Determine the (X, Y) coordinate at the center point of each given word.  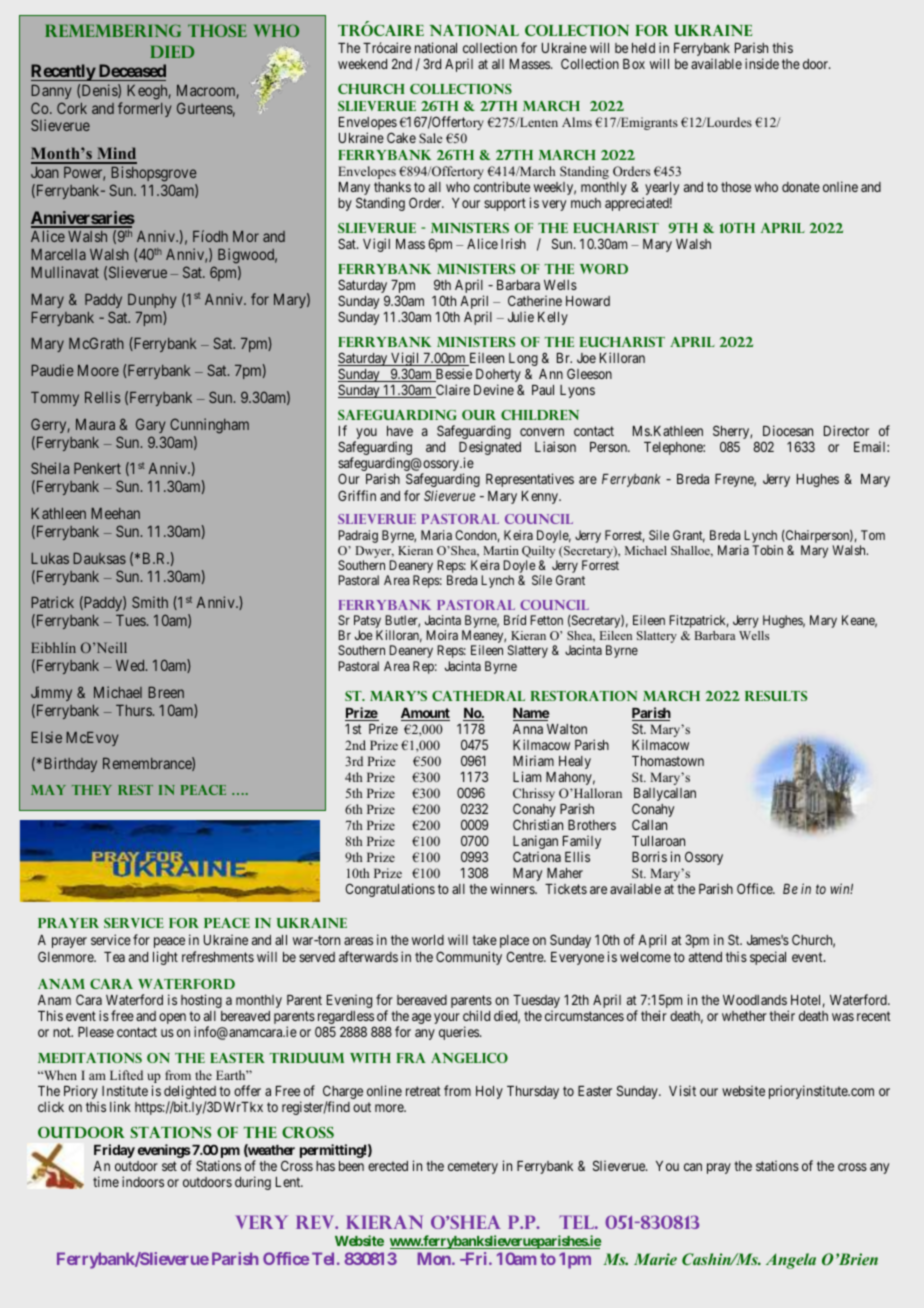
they (92, 790)
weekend (362, 64)
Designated (490, 449)
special (768, 958)
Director (846, 430)
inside (762, 63)
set (169, 1166)
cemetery (473, 1167)
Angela (791, 1261)
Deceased (131, 72)
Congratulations (390, 890)
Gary (150, 425)
